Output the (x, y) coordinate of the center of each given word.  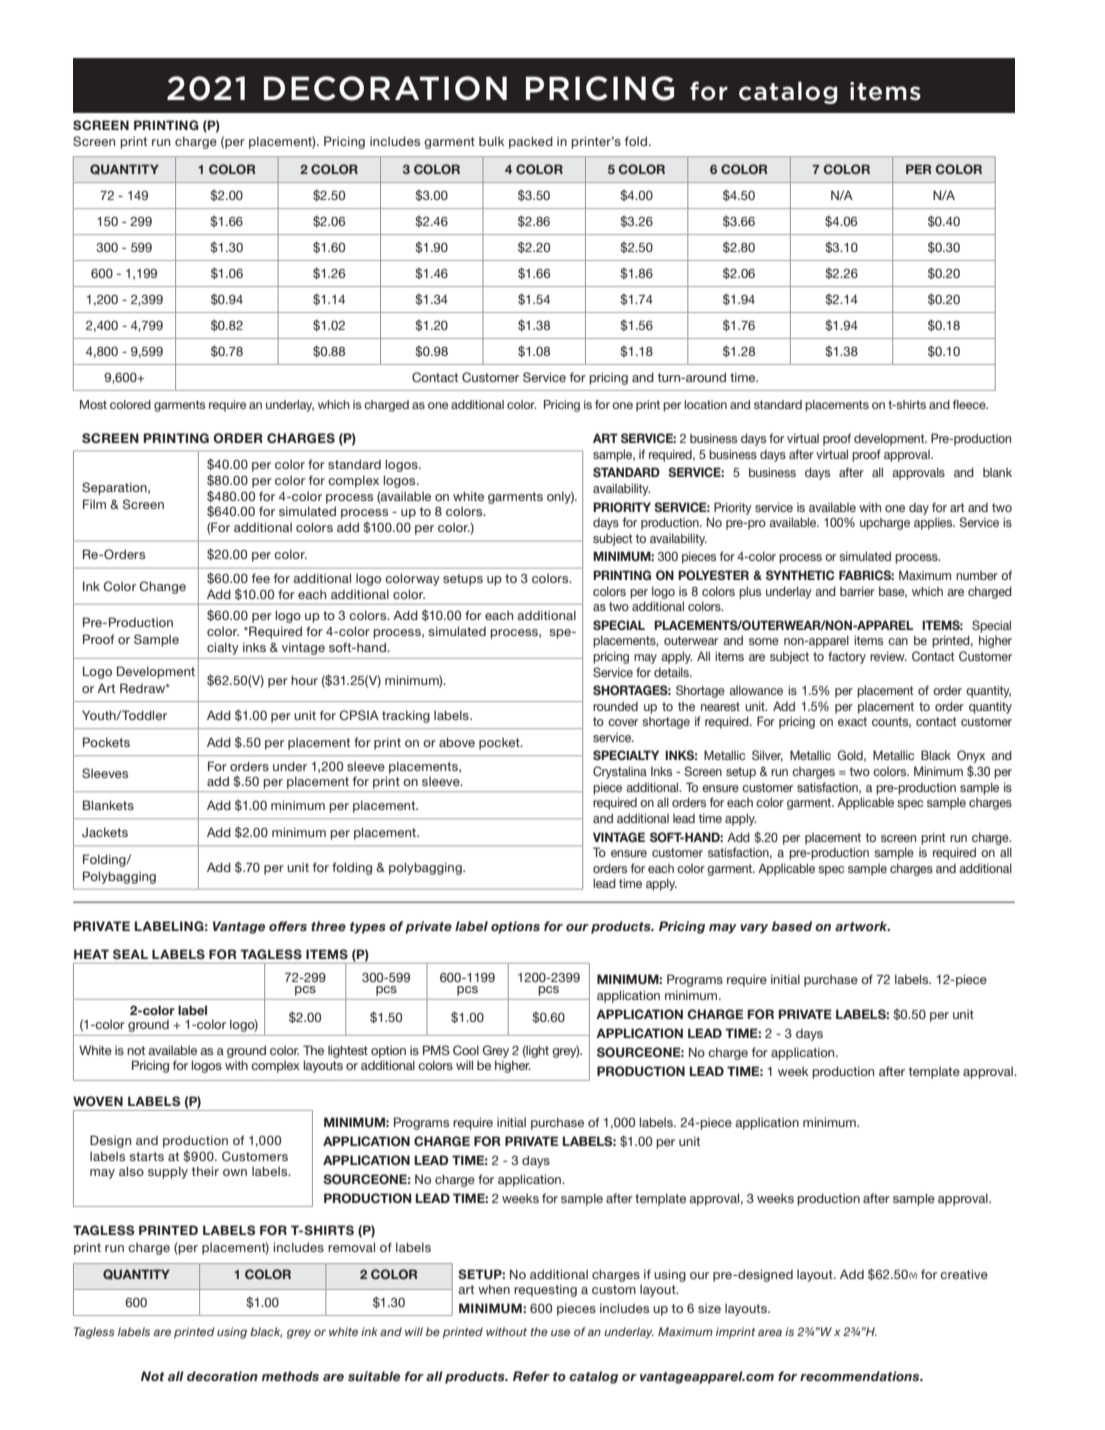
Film (94, 504)
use (560, 1332)
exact (852, 721)
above (457, 742)
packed (531, 142)
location (705, 404)
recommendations (861, 1376)
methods (290, 1376)
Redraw (143, 688)
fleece (970, 404)
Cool (466, 1050)
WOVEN (98, 1101)
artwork (862, 926)
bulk (492, 141)
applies (934, 523)
